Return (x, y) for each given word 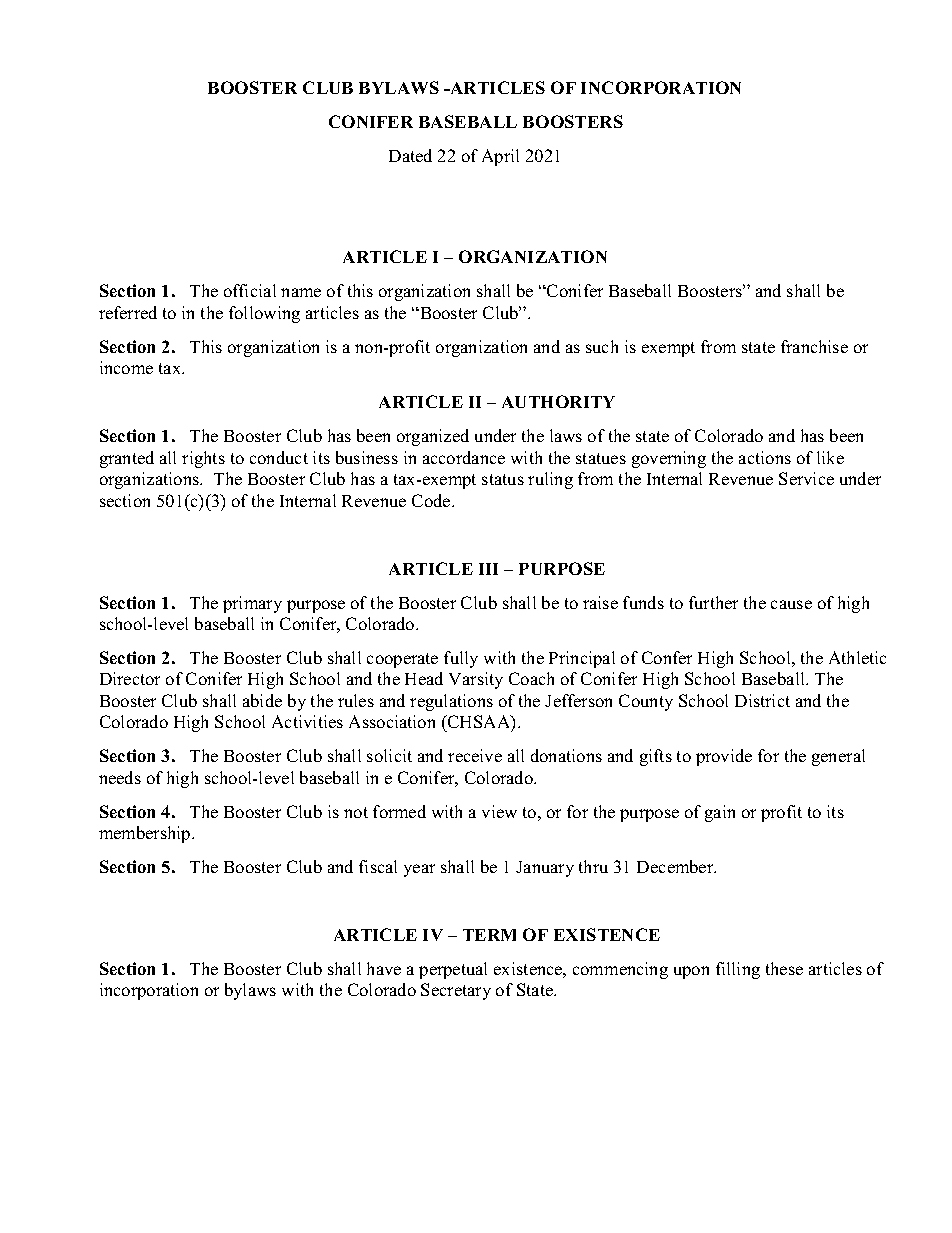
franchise (814, 346)
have (384, 968)
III (488, 569)
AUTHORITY (558, 401)
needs (120, 777)
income (126, 367)
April (500, 157)
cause (791, 604)
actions (765, 457)
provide (724, 757)
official (250, 290)
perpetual (453, 970)
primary (252, 604)
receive (475, 755)
